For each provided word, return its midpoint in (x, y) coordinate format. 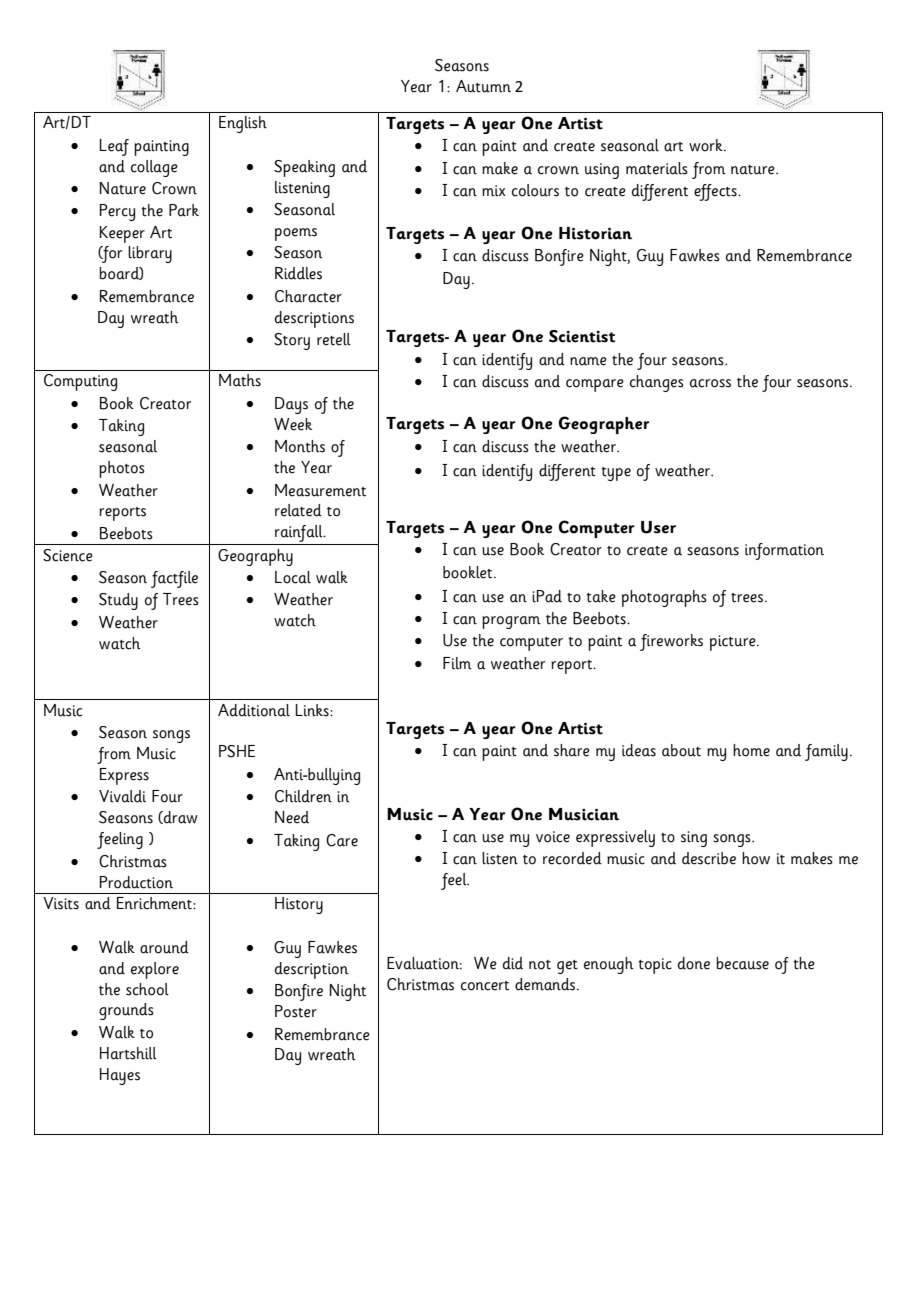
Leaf (114, 147)
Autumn (483, 86)
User (658, 527)
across (710, 383)
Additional (254, 710)
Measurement (320, 490)
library (150, 254)
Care (342, 840)
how (756, 858)
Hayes (120, 1076)
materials (657, 168)
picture (734, 643)
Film (457, 663)
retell (334, 339)
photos (122, 469)
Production (136, 882)
